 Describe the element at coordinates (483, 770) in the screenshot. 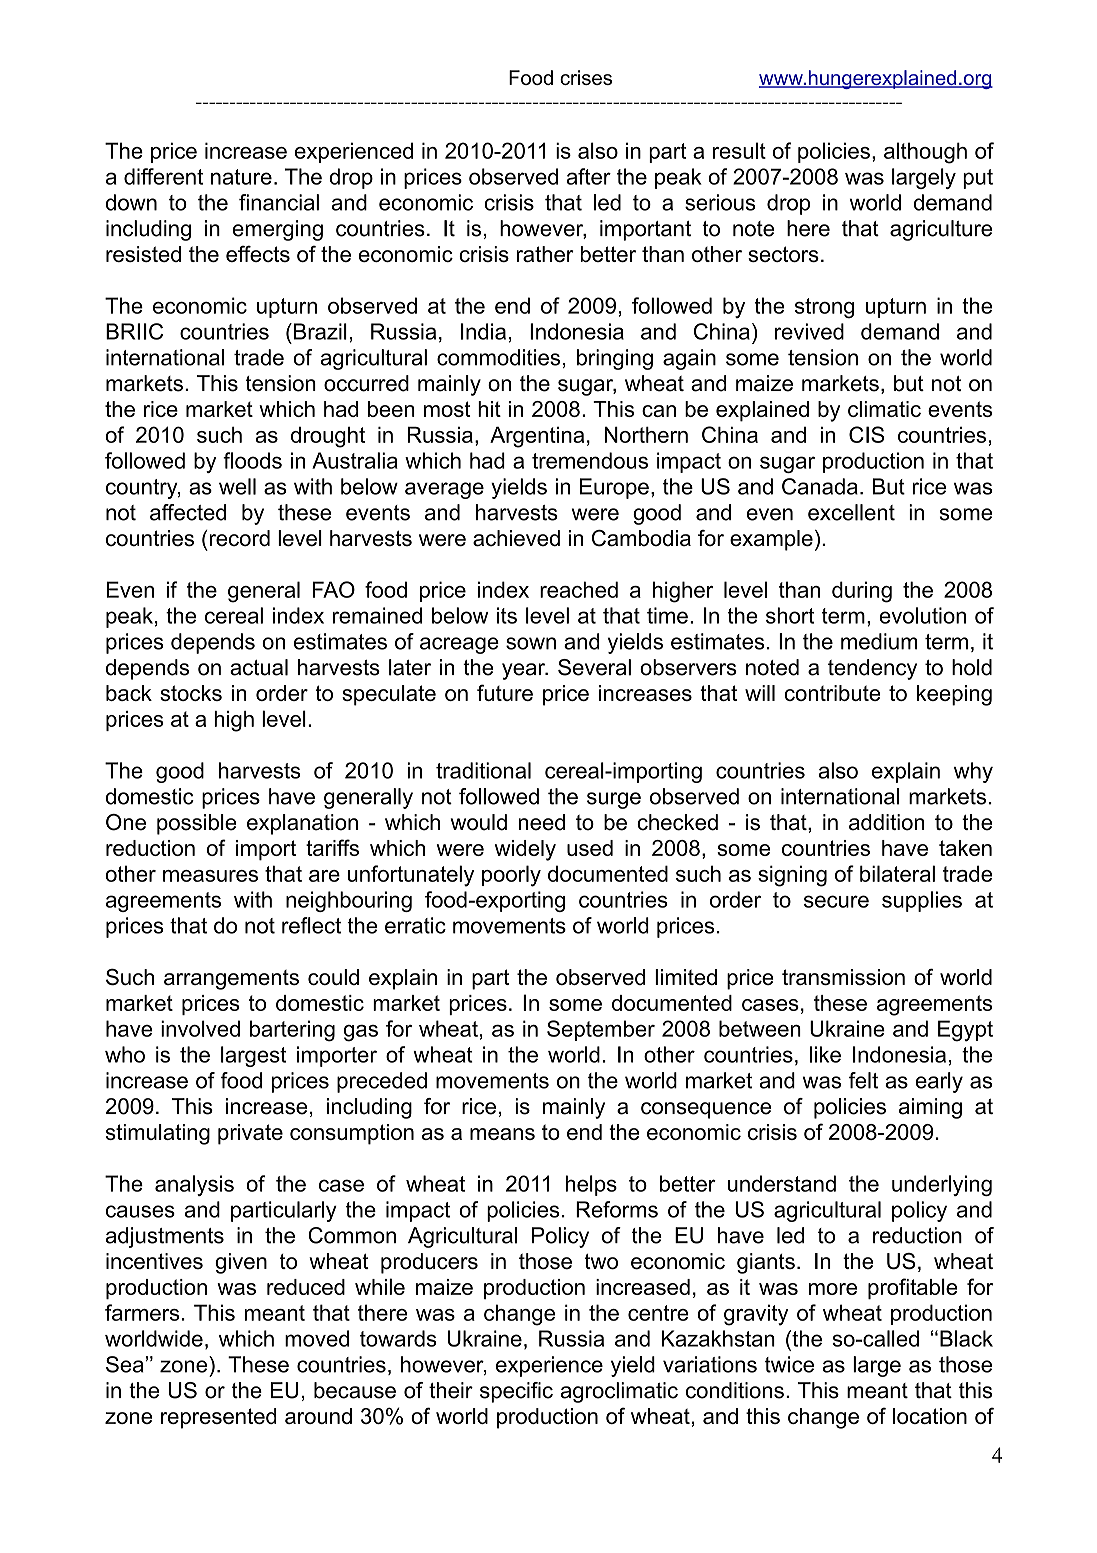

I see `traditional` at that location.
